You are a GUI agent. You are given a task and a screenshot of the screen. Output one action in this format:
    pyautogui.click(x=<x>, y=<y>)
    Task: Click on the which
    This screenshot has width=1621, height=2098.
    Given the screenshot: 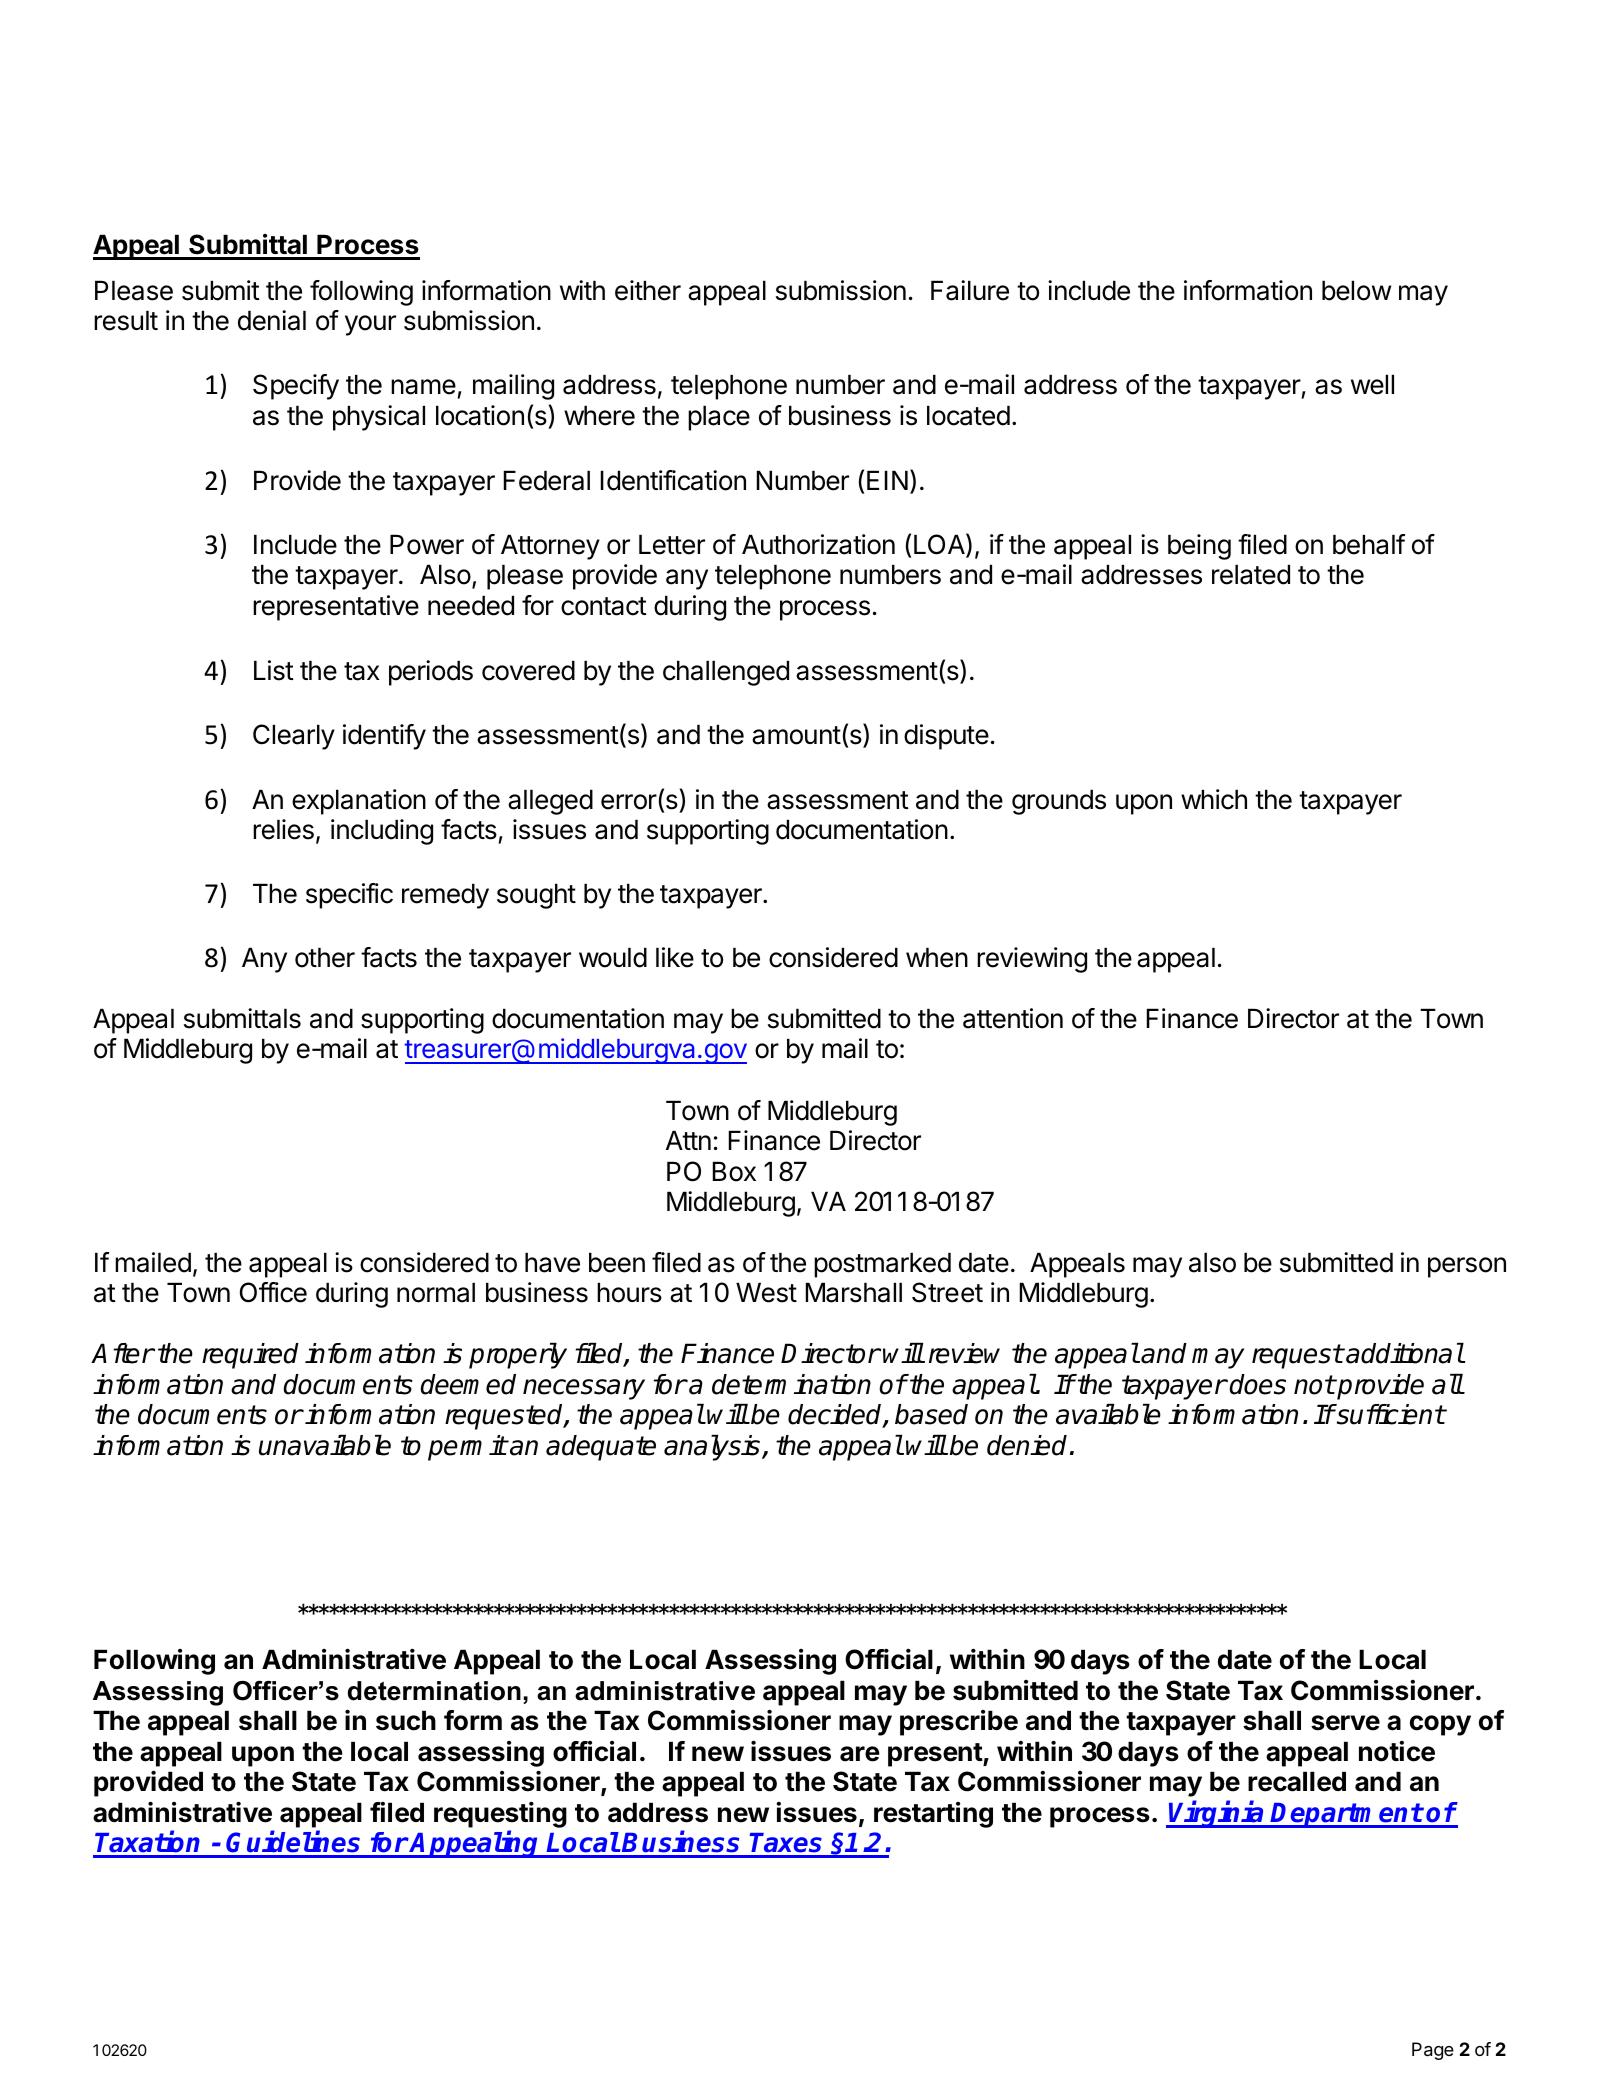 What is the action you would take?
    pyautogui.click(x=1214, y=799)
